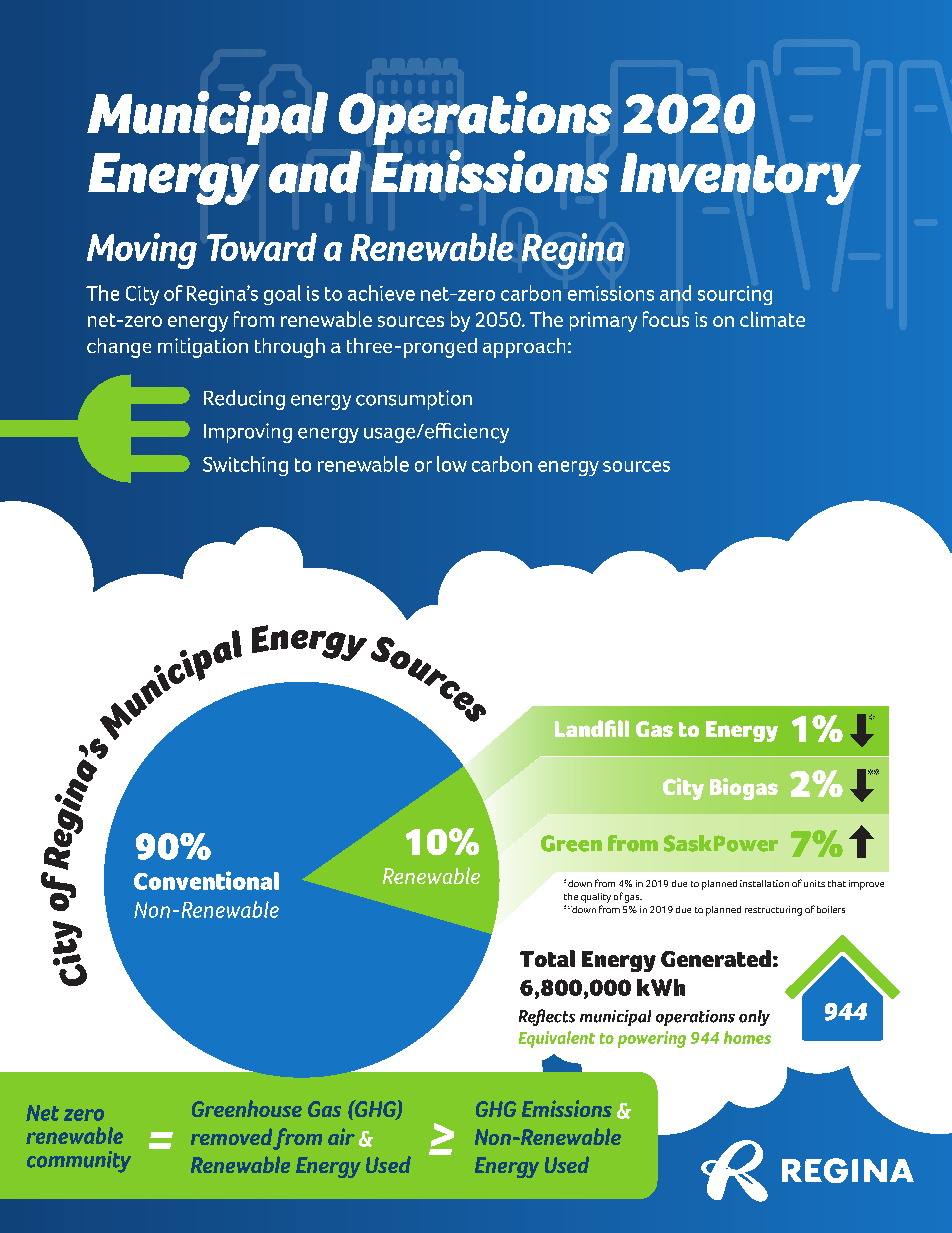 Image resolution: width=952 pixels, height=1233 pixels. Describe the element at coordinates (381, 293) in the image. I see `achieve` at that location.
